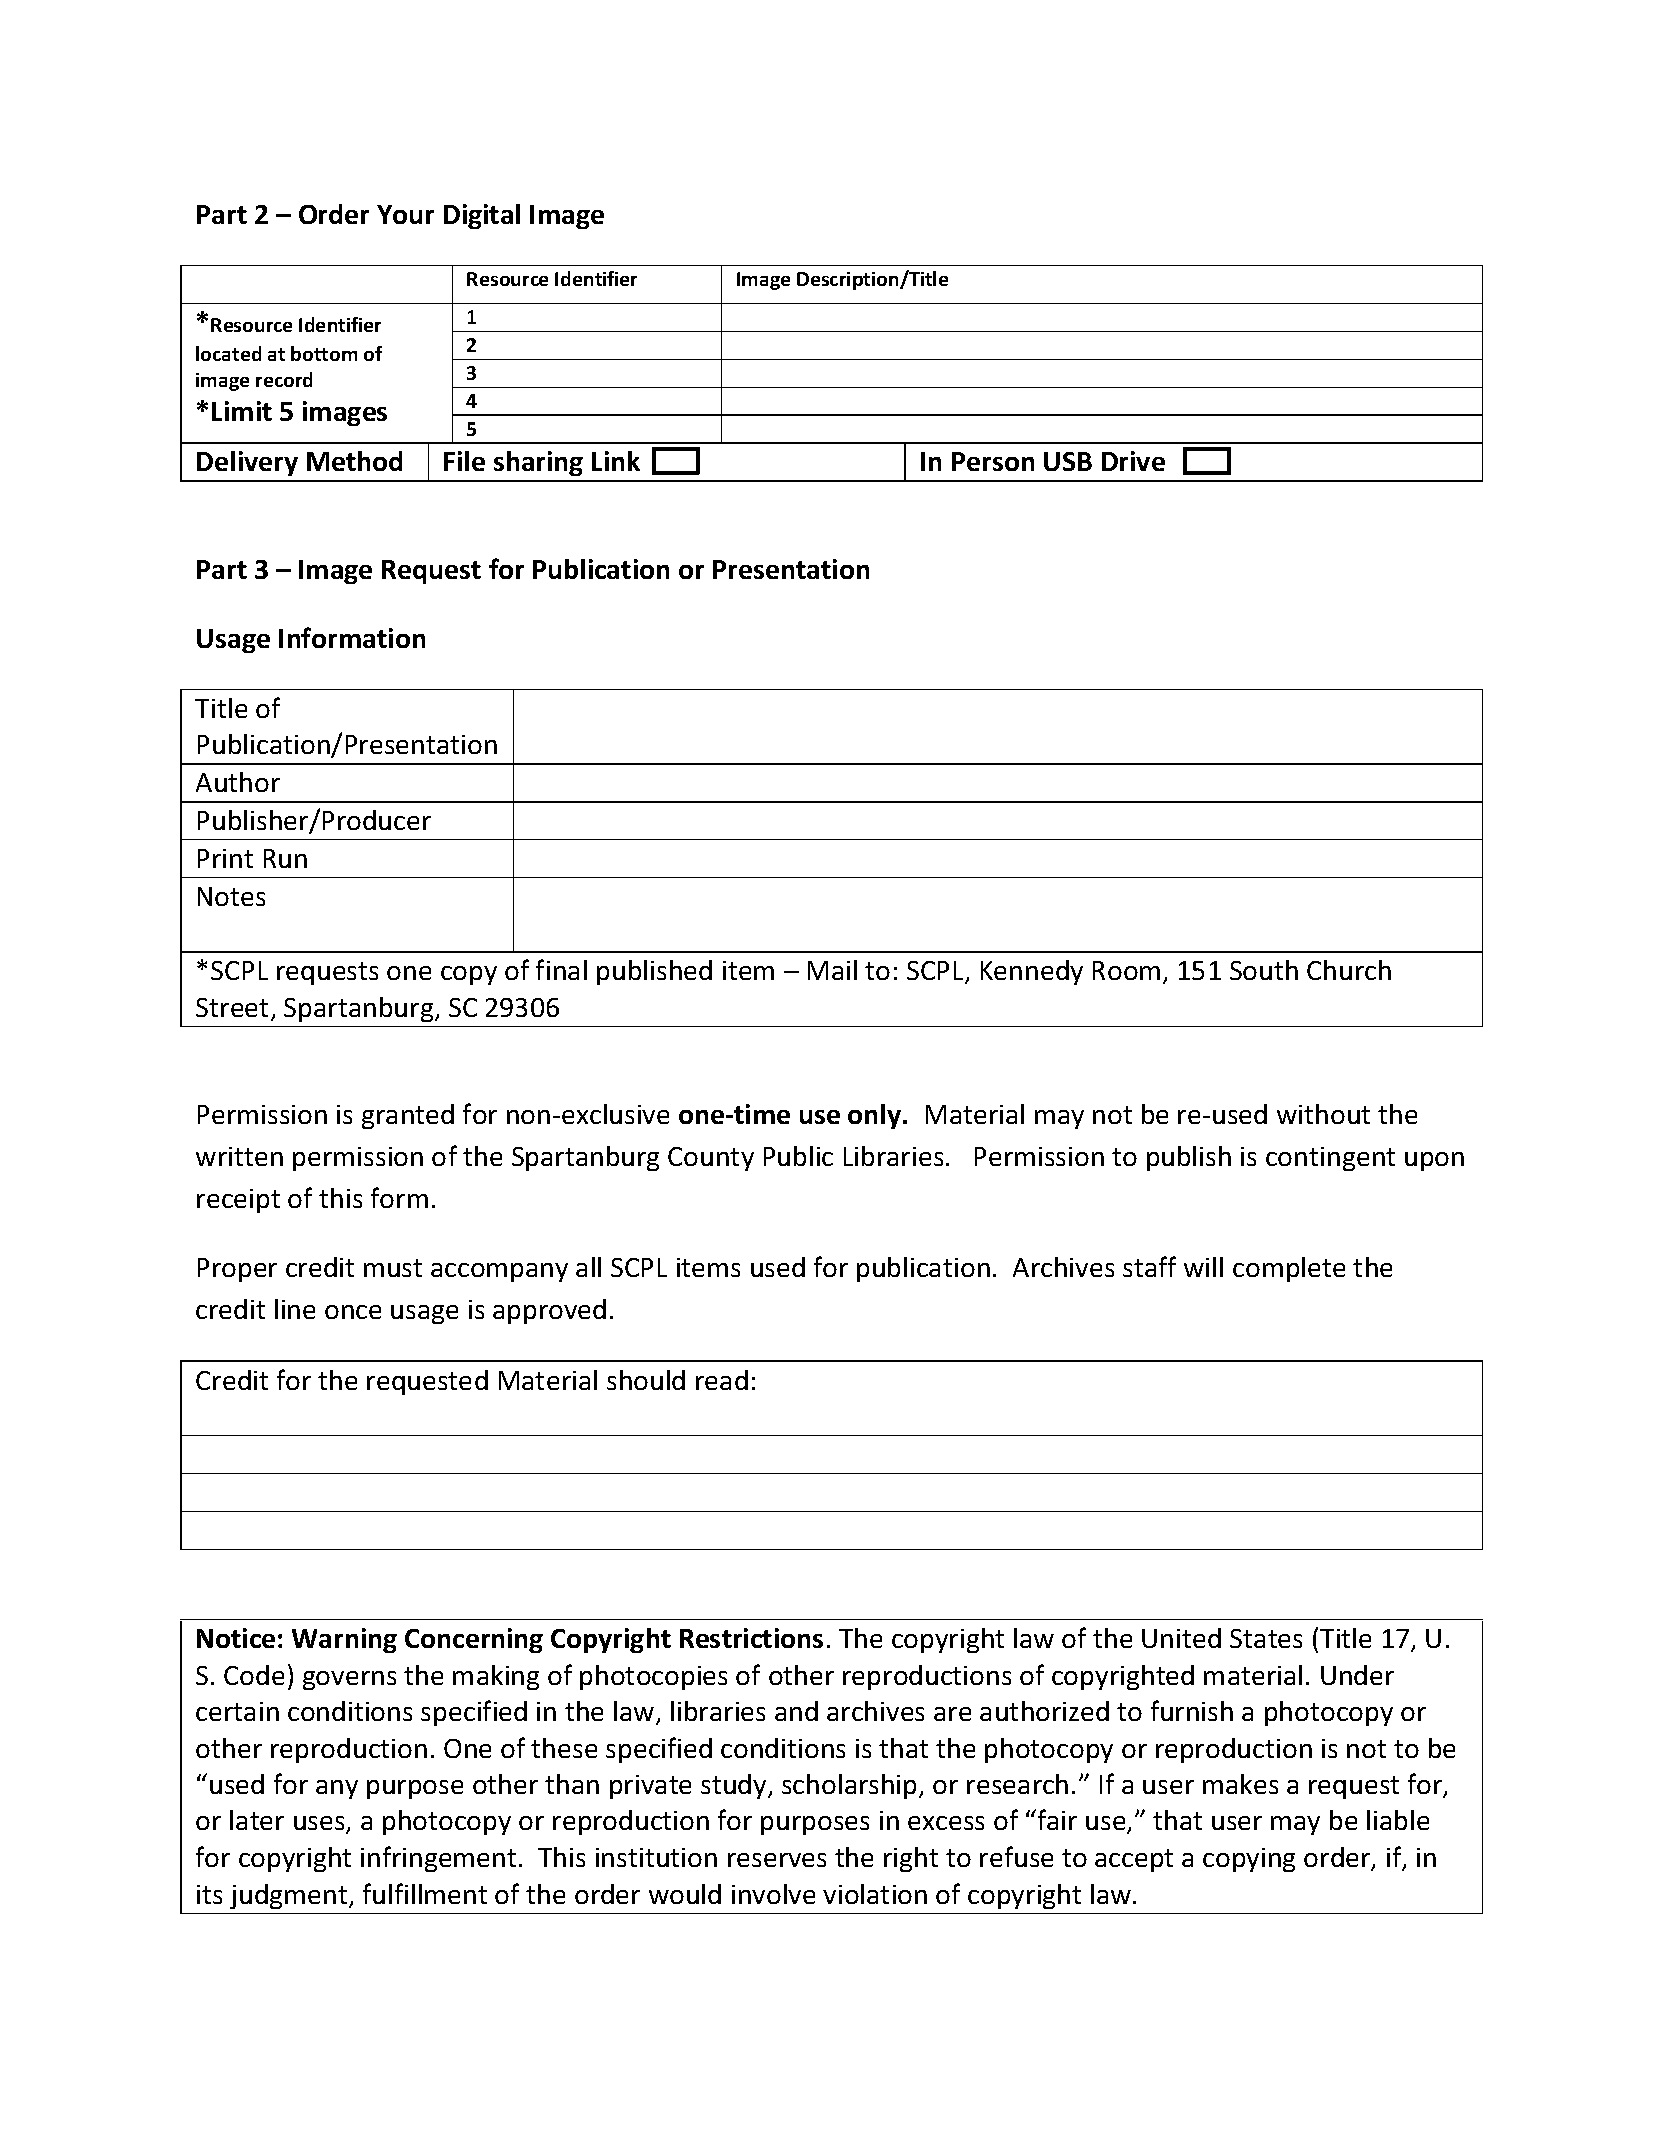  What do you see at coordinates (876, 1116) in the image?
I see `only` at bounding box center [876, 1116].
